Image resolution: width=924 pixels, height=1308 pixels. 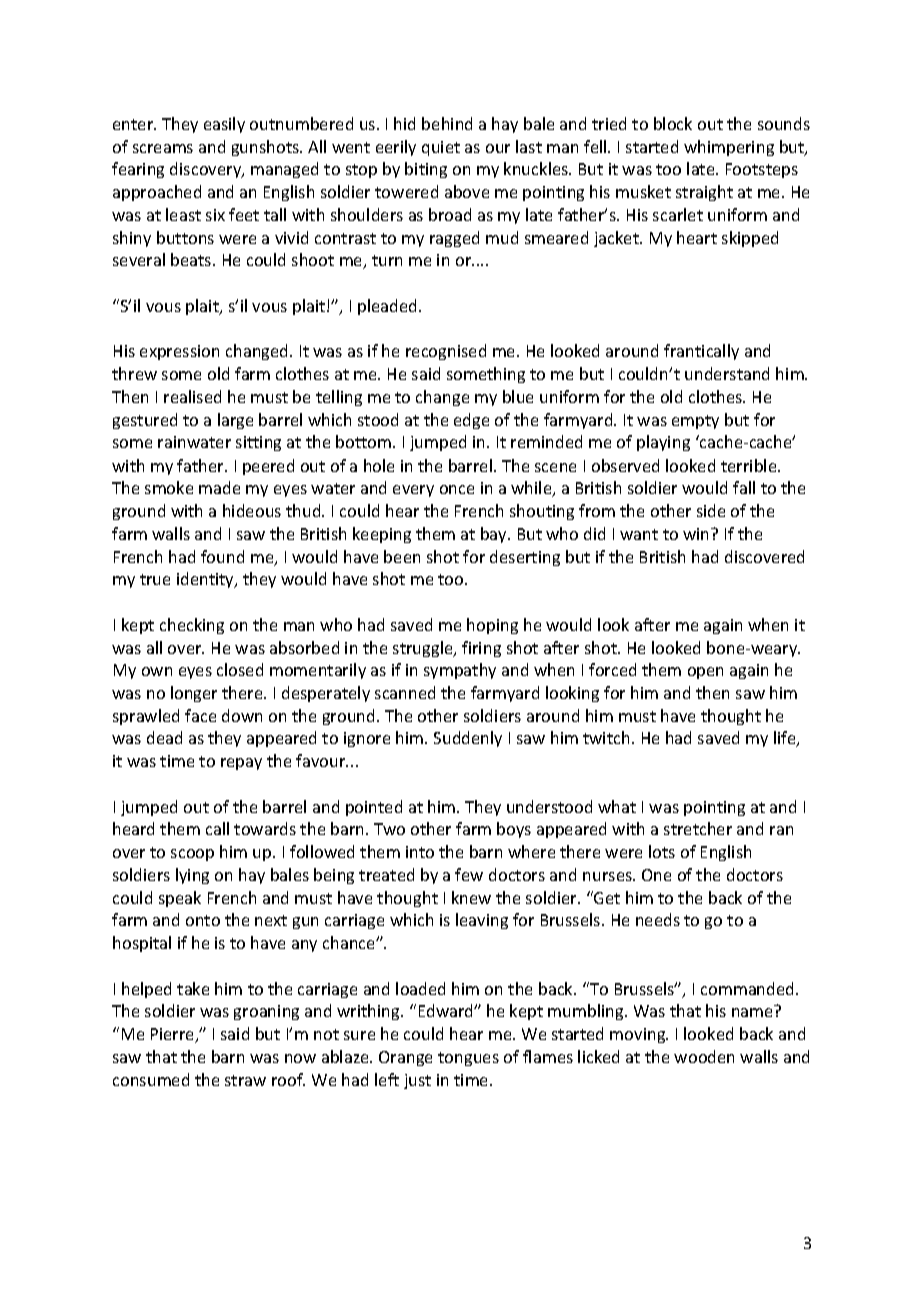 What do you see at coordinates (446, 352) in the screenshot?
I see `recognised` at bounding box center [446, 352].
